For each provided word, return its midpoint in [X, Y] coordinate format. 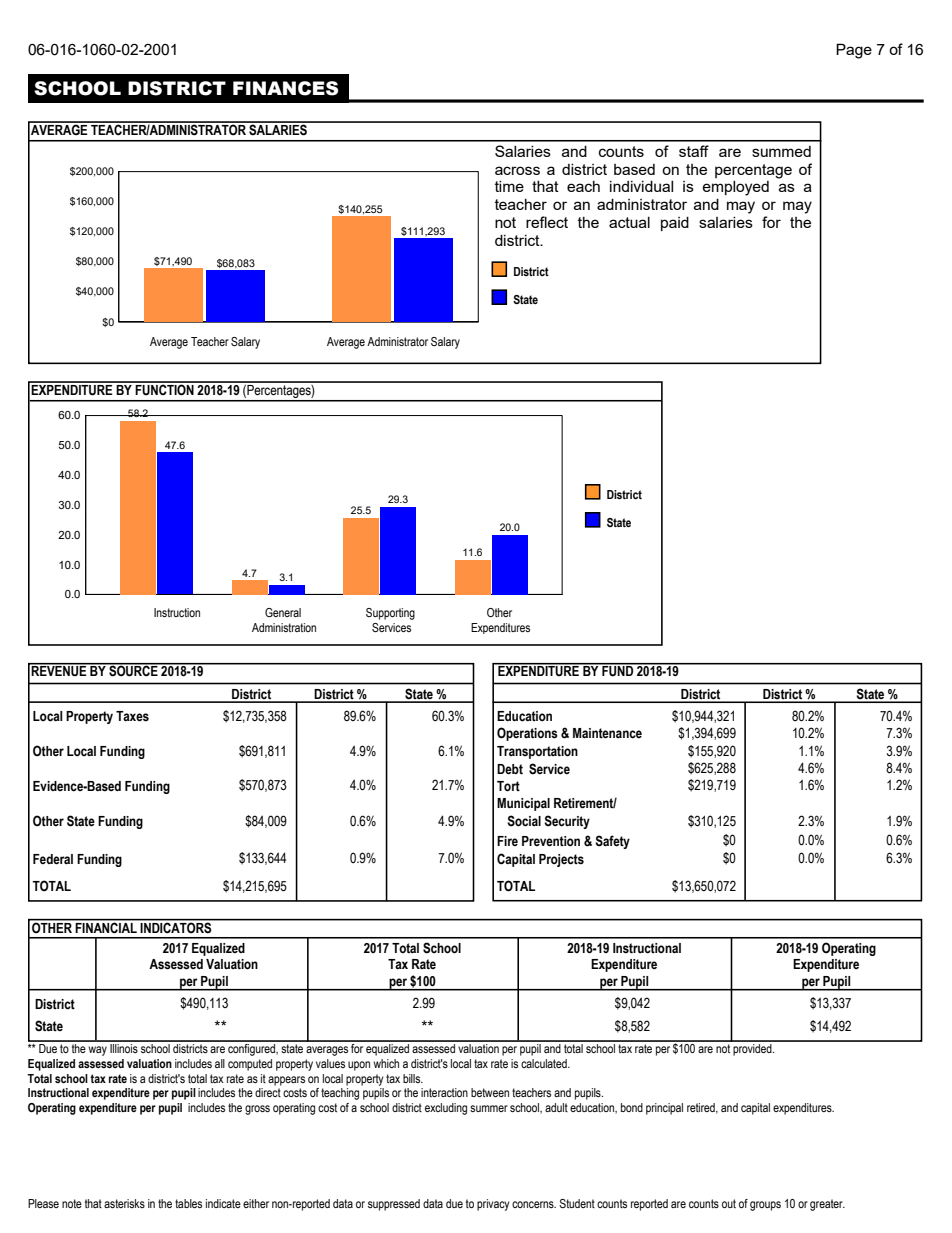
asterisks [124, 1203]
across [517, 170]
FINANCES [286, 88]
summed [781, 151]
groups [765, 1206]
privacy [493, 1205]
